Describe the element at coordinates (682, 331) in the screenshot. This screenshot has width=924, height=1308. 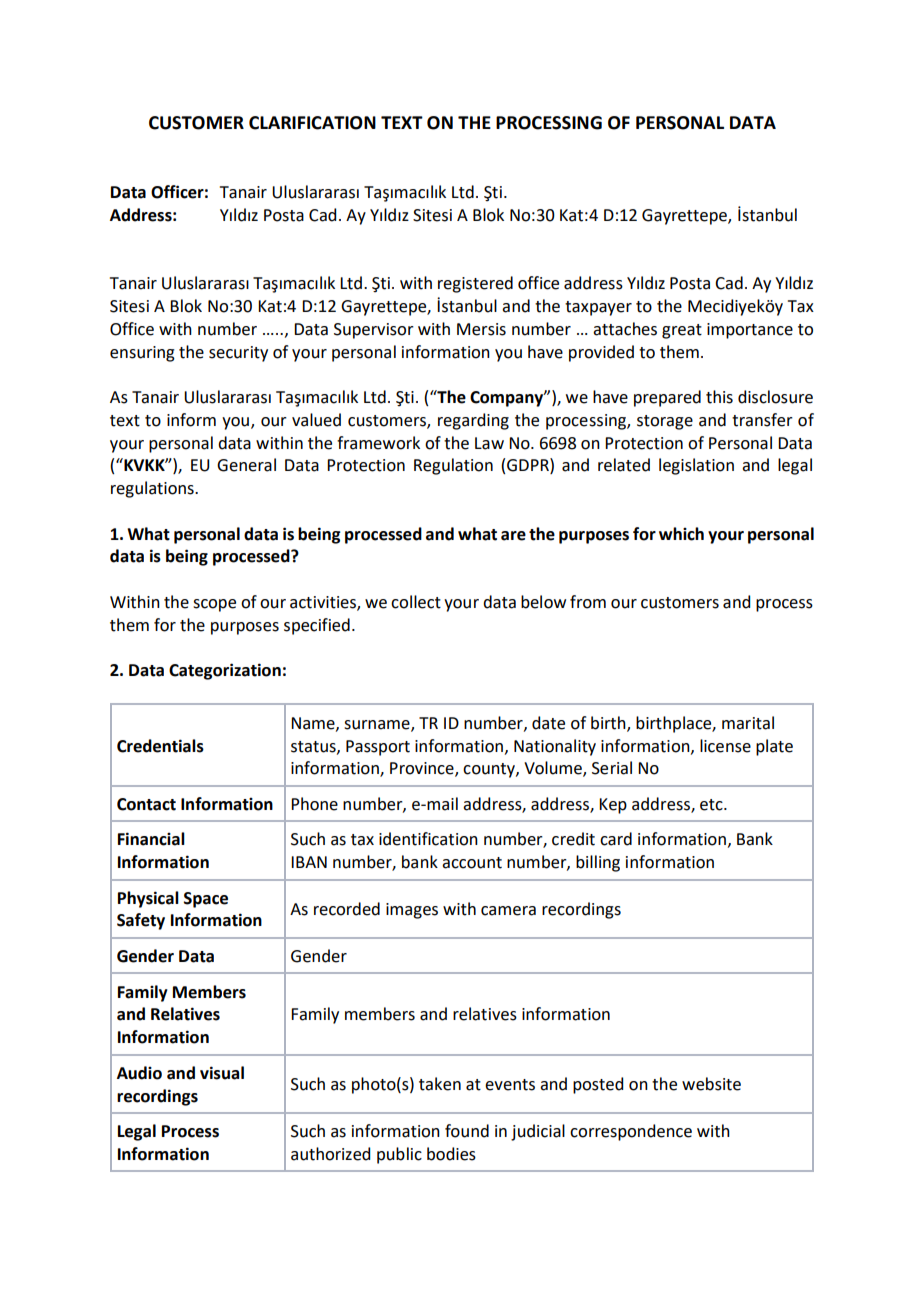
I see `great` at that location.
